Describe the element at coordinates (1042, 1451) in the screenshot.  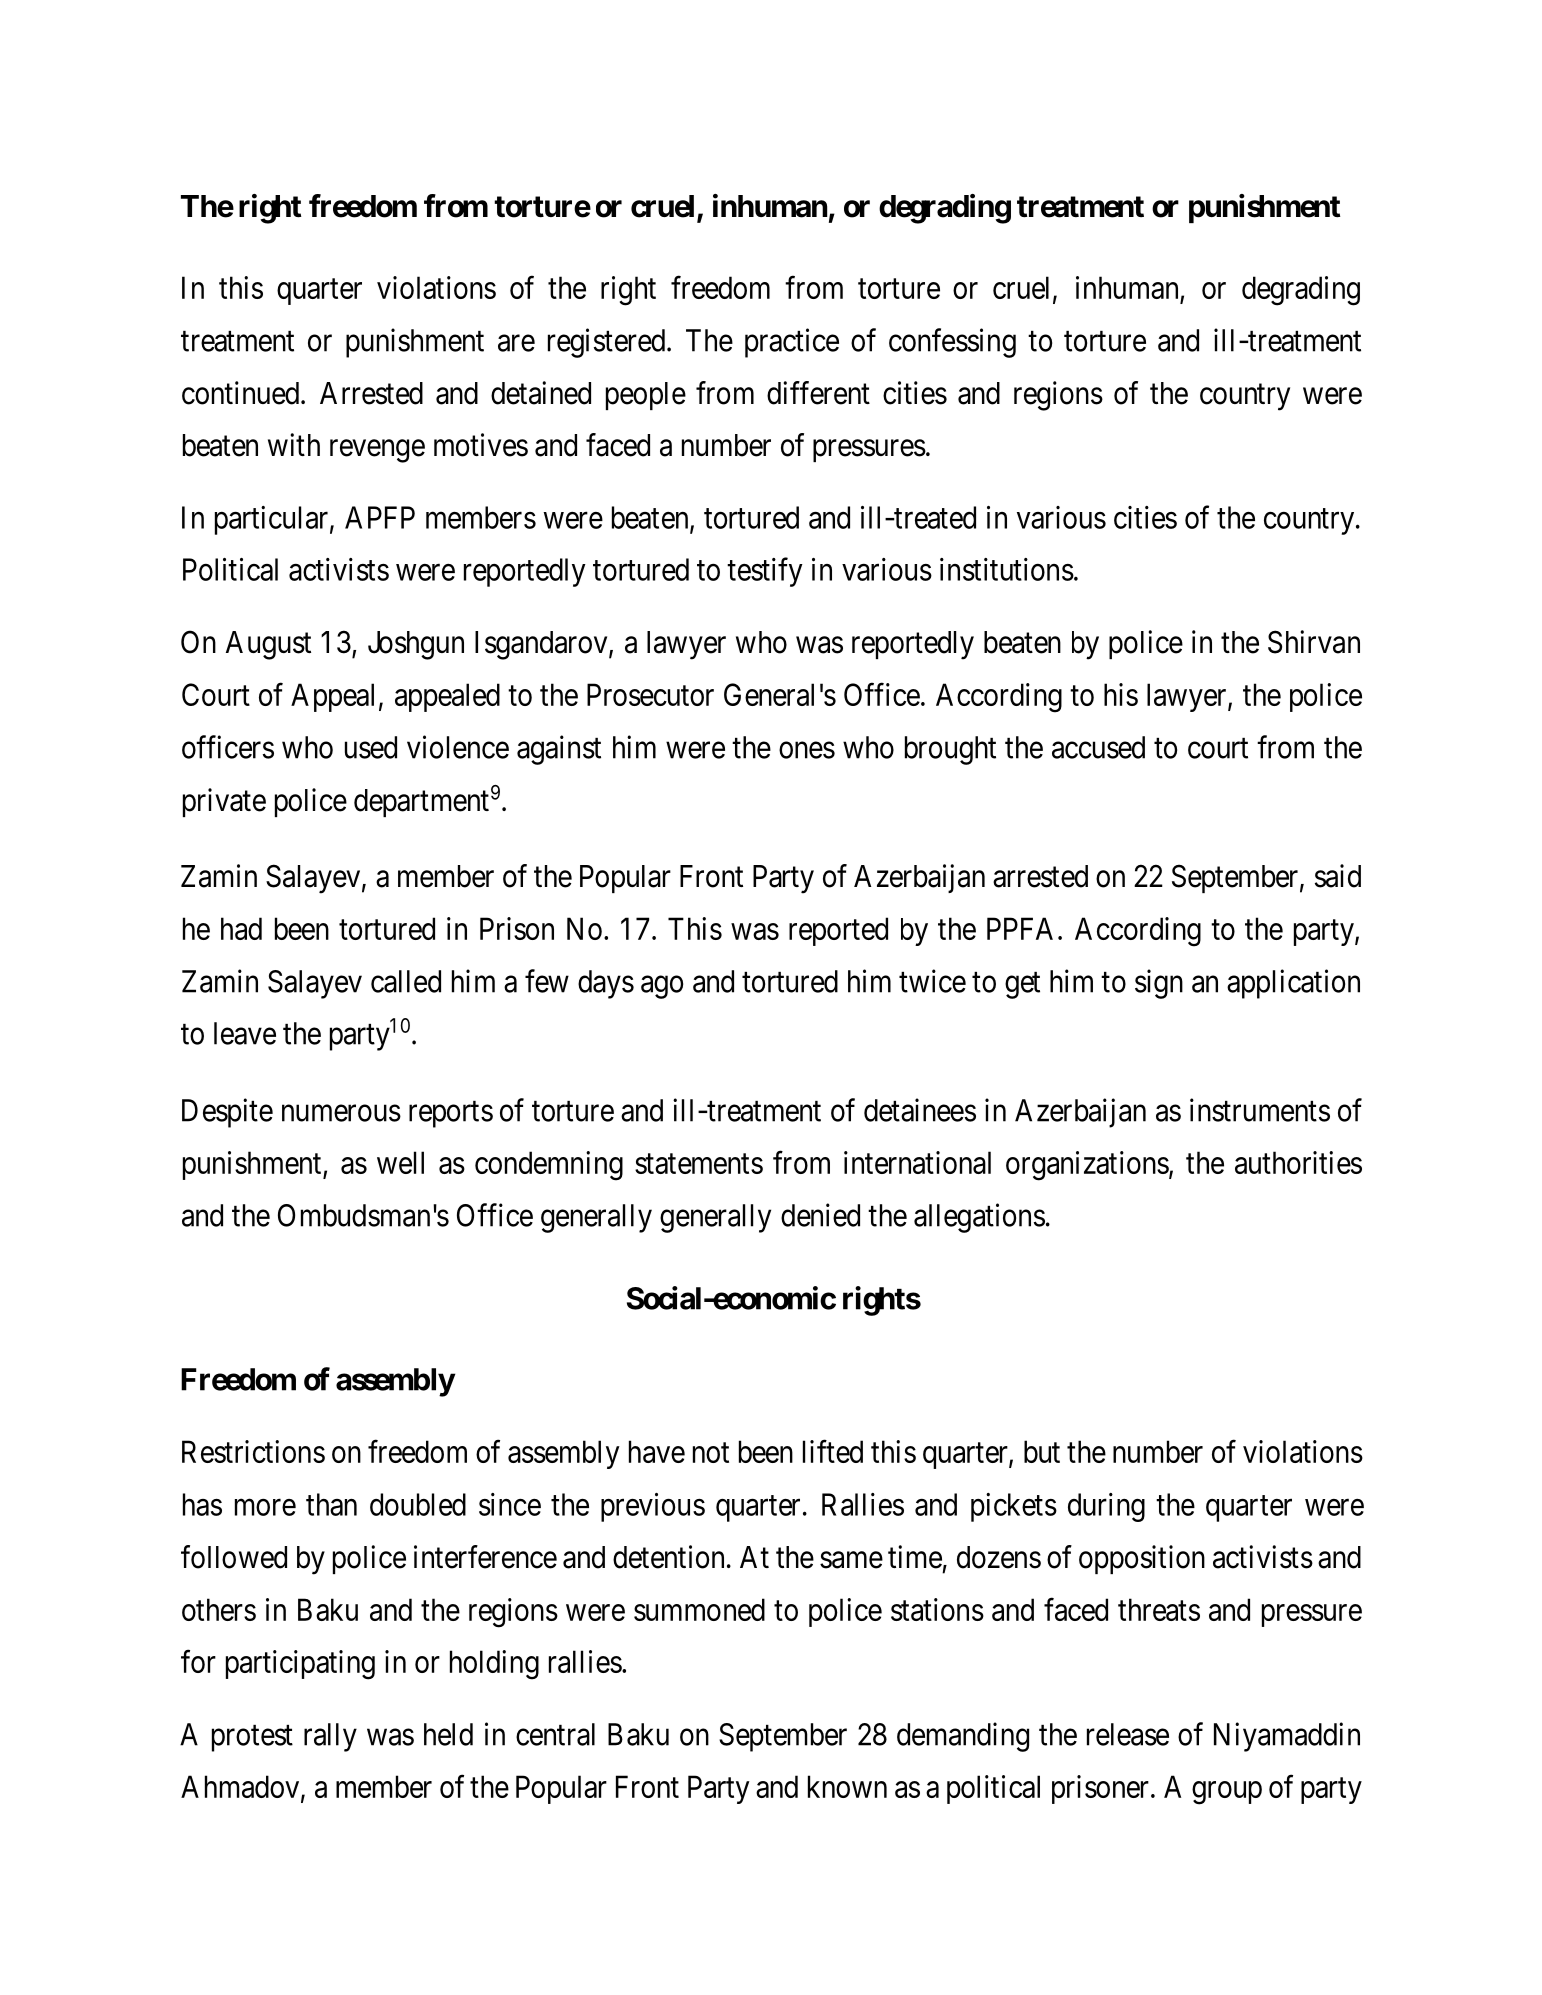
I see `but` at that location.
